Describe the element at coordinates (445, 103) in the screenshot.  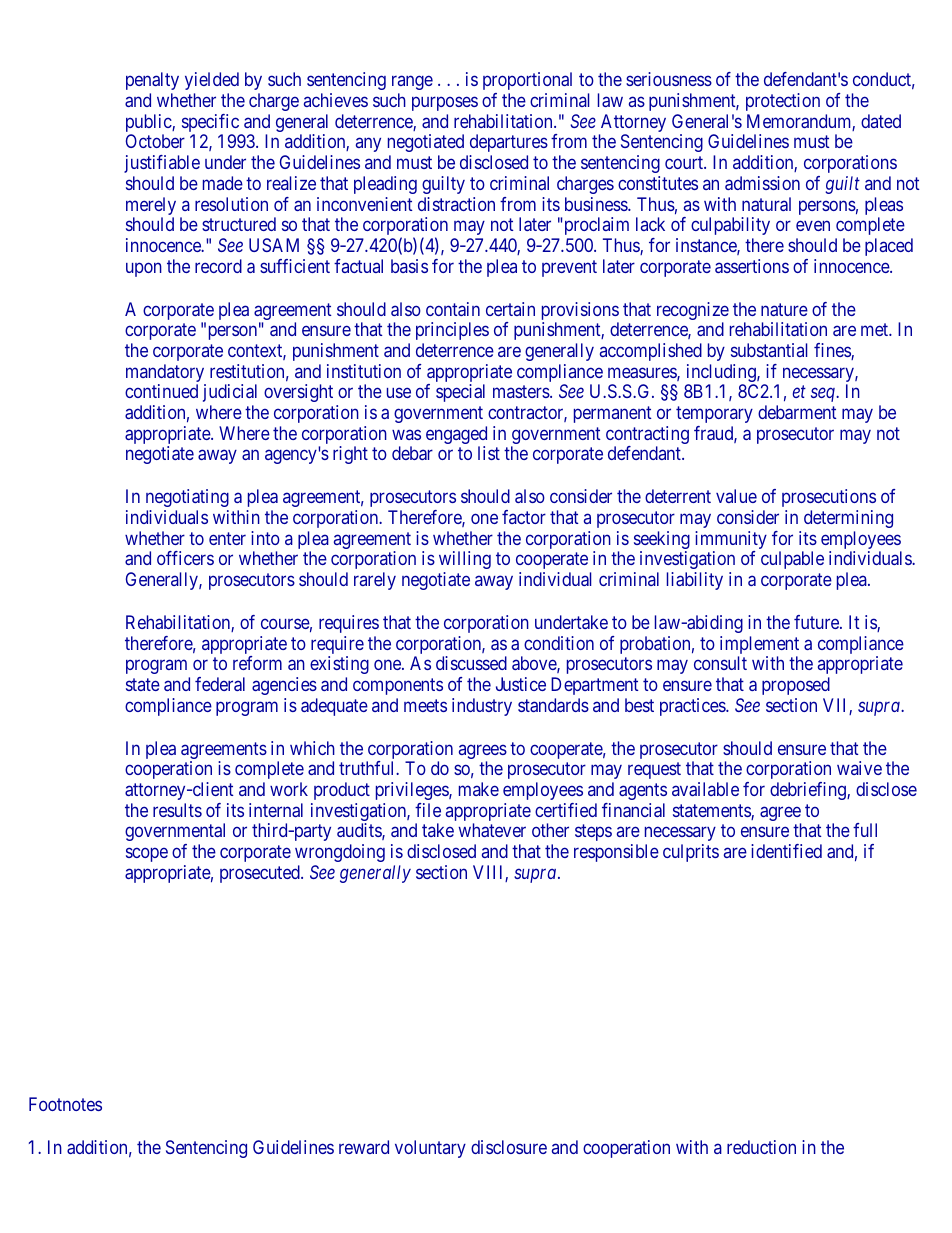
I see `purposes` at that location.
